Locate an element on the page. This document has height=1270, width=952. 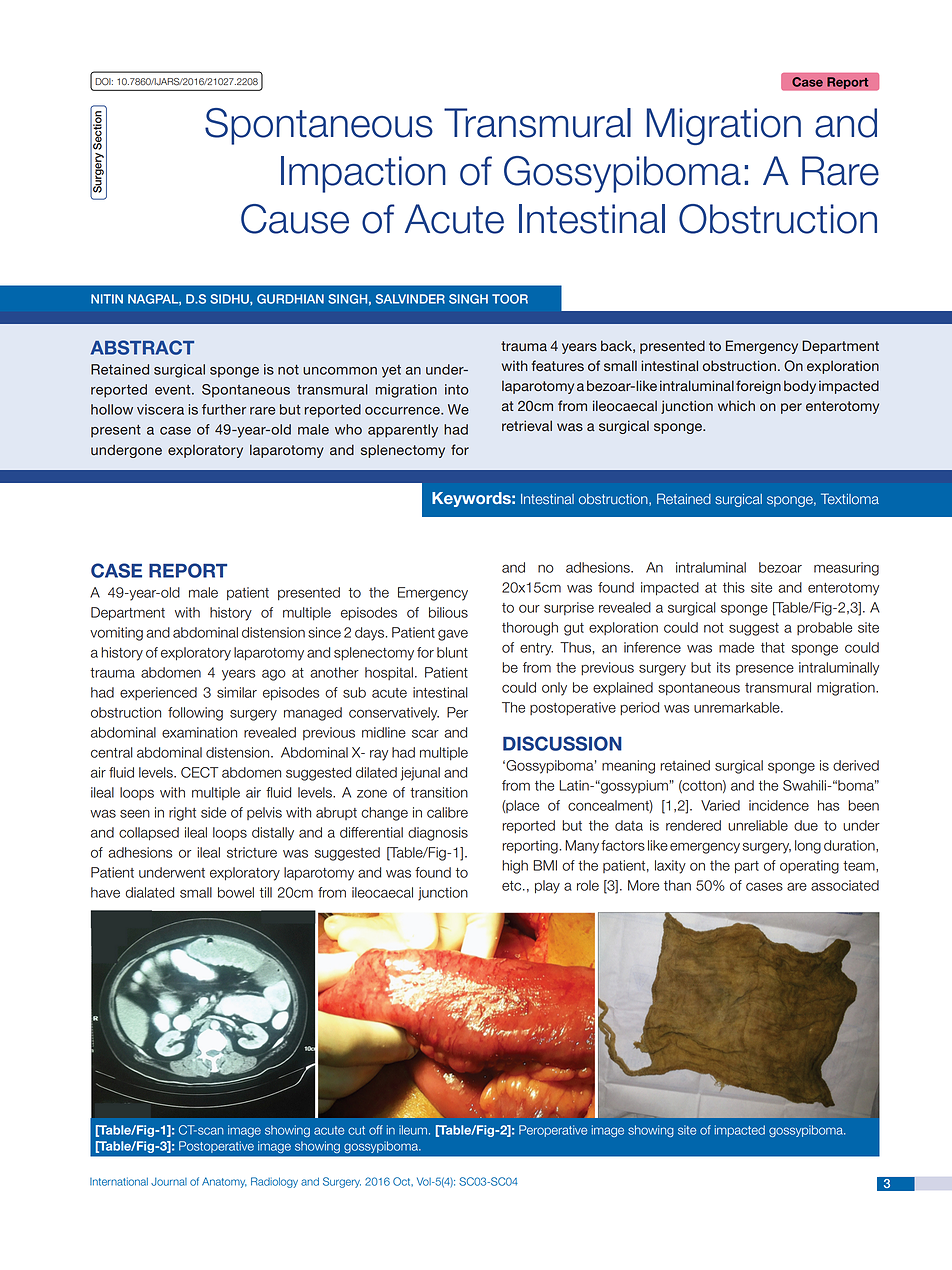
associated is located at coordinates (845, 885).
